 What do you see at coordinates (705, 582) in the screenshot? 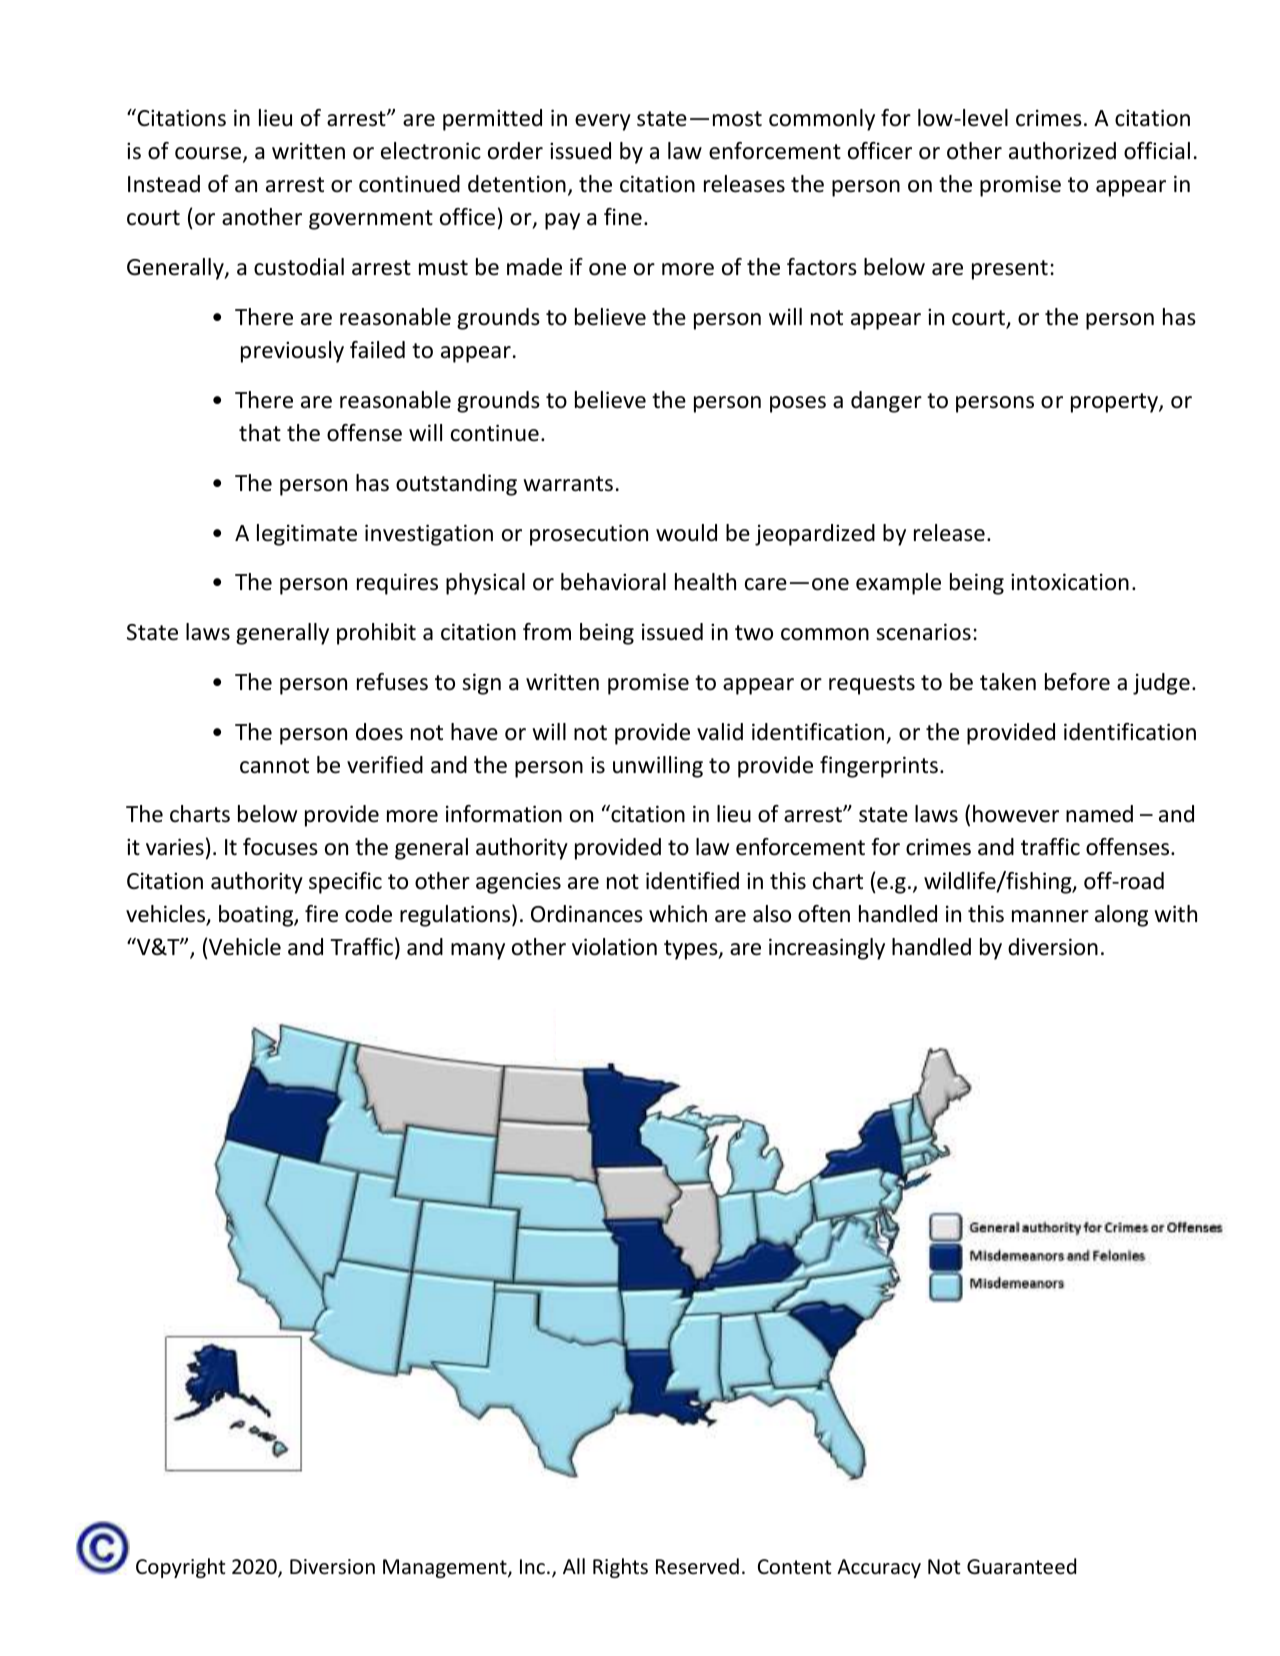
I see `health` at bounding box center [705, 582].
